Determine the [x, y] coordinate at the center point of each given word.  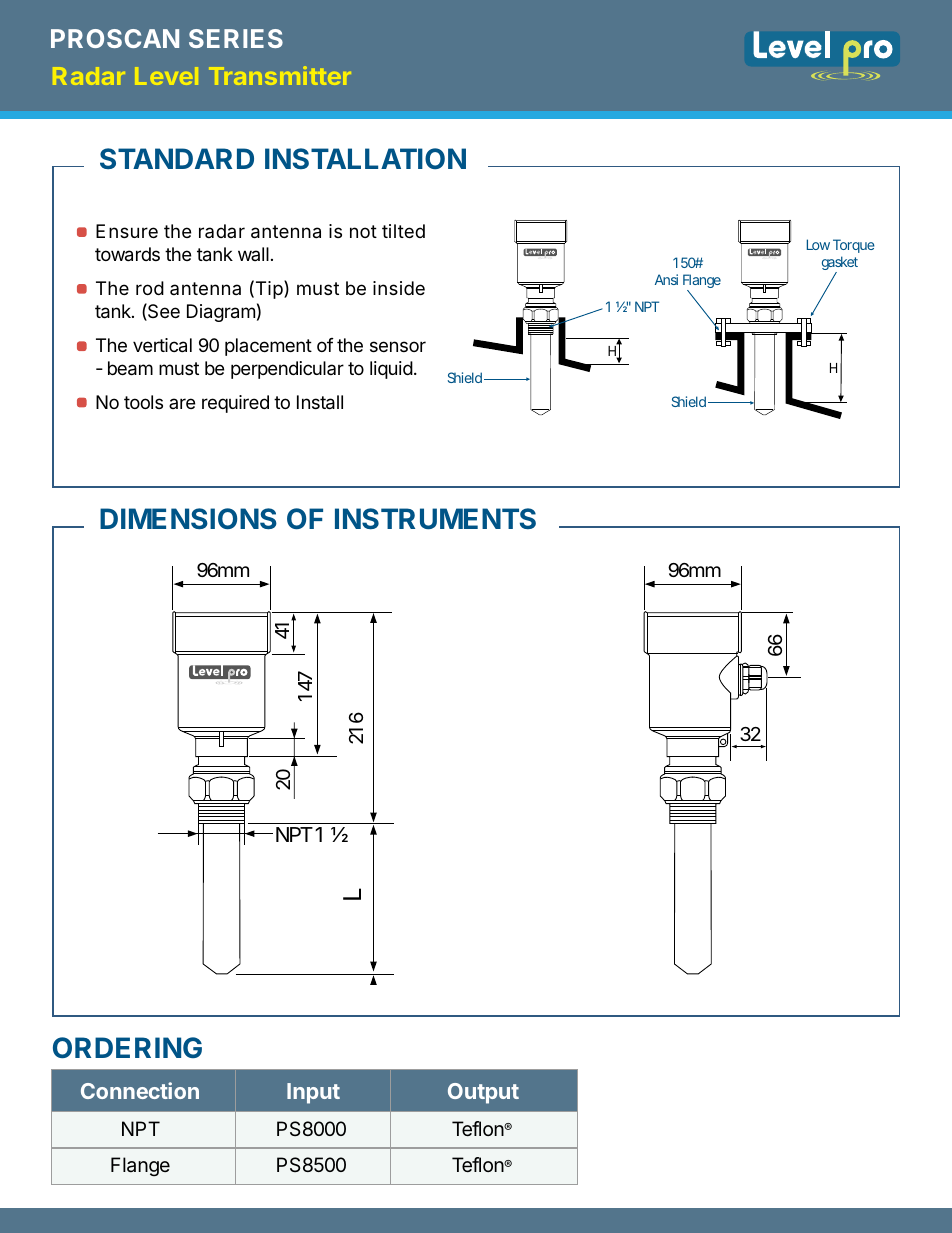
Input [313, 1093]
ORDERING [127, 1047]
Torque [854, 246]
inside [399, 288]
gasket [840, 264]
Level [166, 76]
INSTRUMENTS [435, 518]
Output [483, 1093]
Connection [140, 1090]
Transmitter [280, 75]
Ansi [666, 279]
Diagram [221, 313]
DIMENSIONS [188, 518]
